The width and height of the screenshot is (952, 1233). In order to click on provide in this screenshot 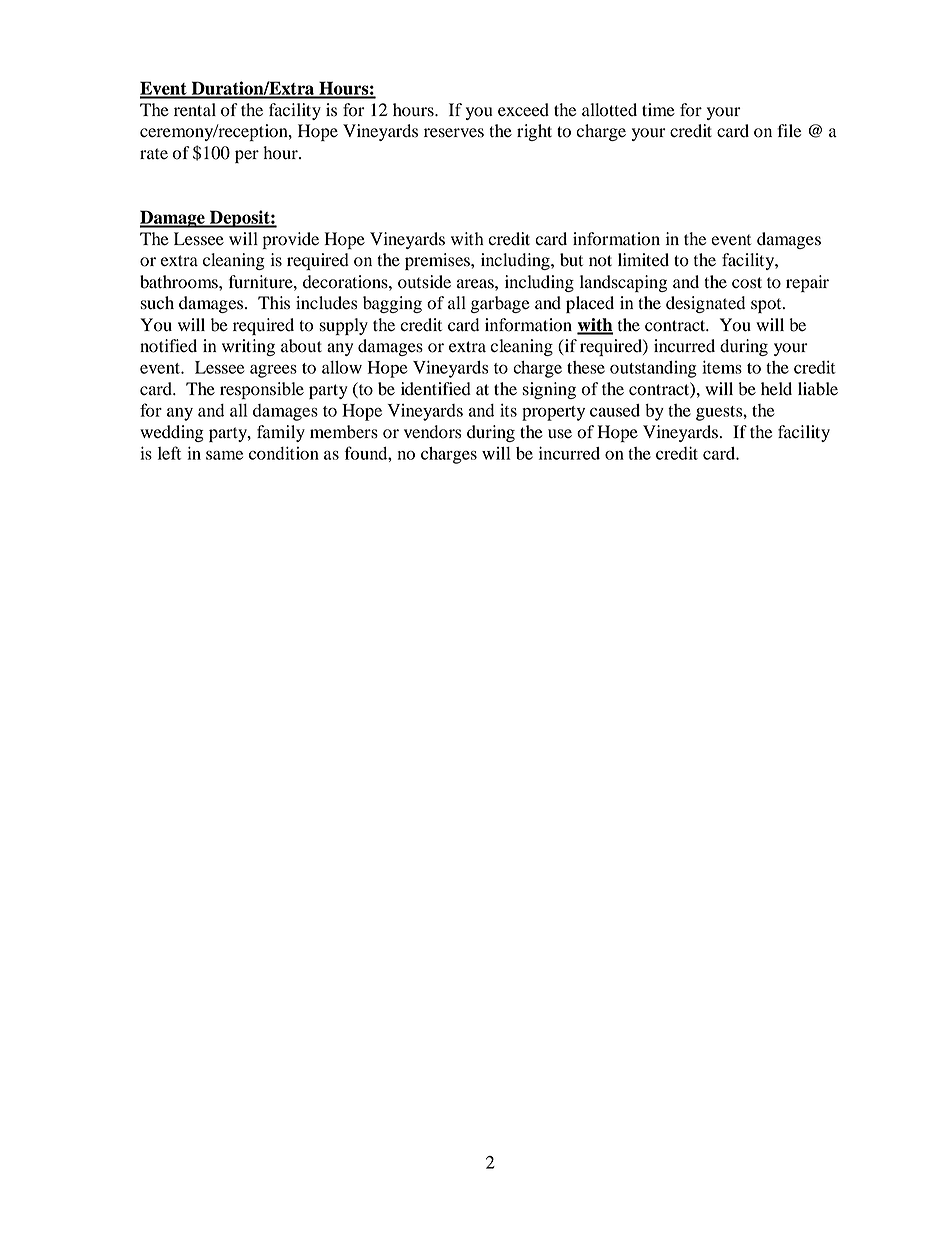, I will do `click(291, 240)`.
